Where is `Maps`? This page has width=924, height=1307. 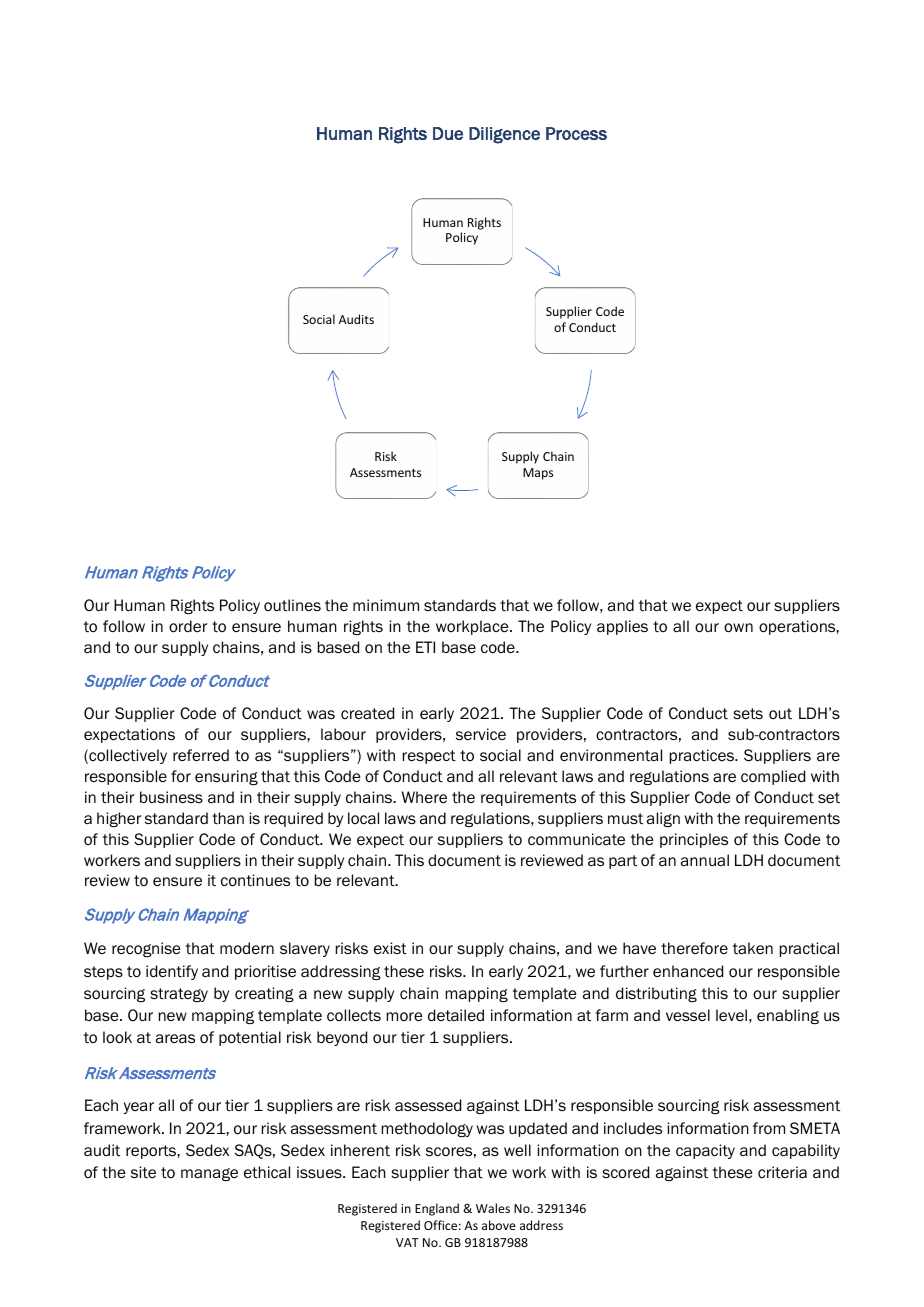 Maps is located at coordinates (538, 474).
